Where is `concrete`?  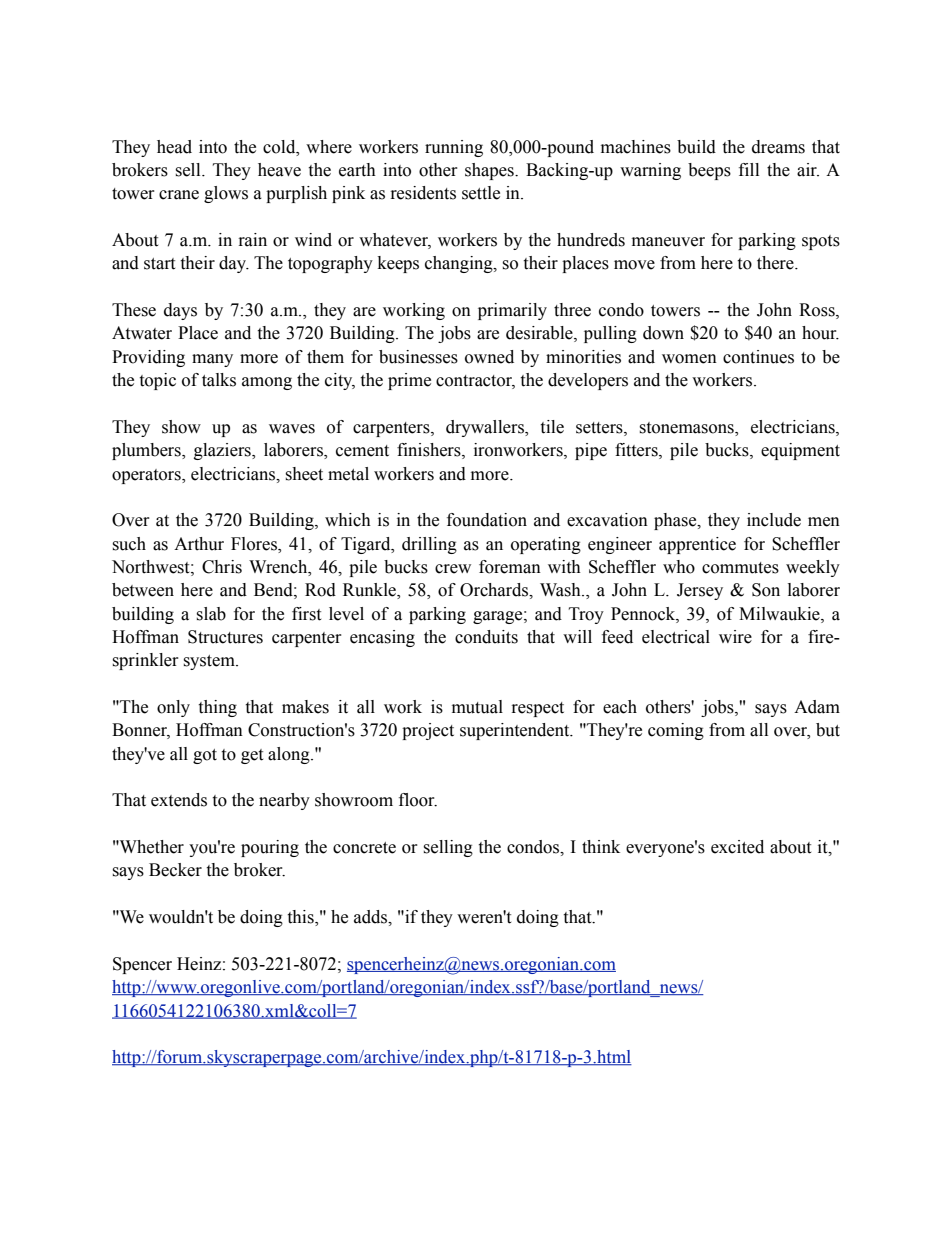
concrete is located at coordinates (364, 848).
